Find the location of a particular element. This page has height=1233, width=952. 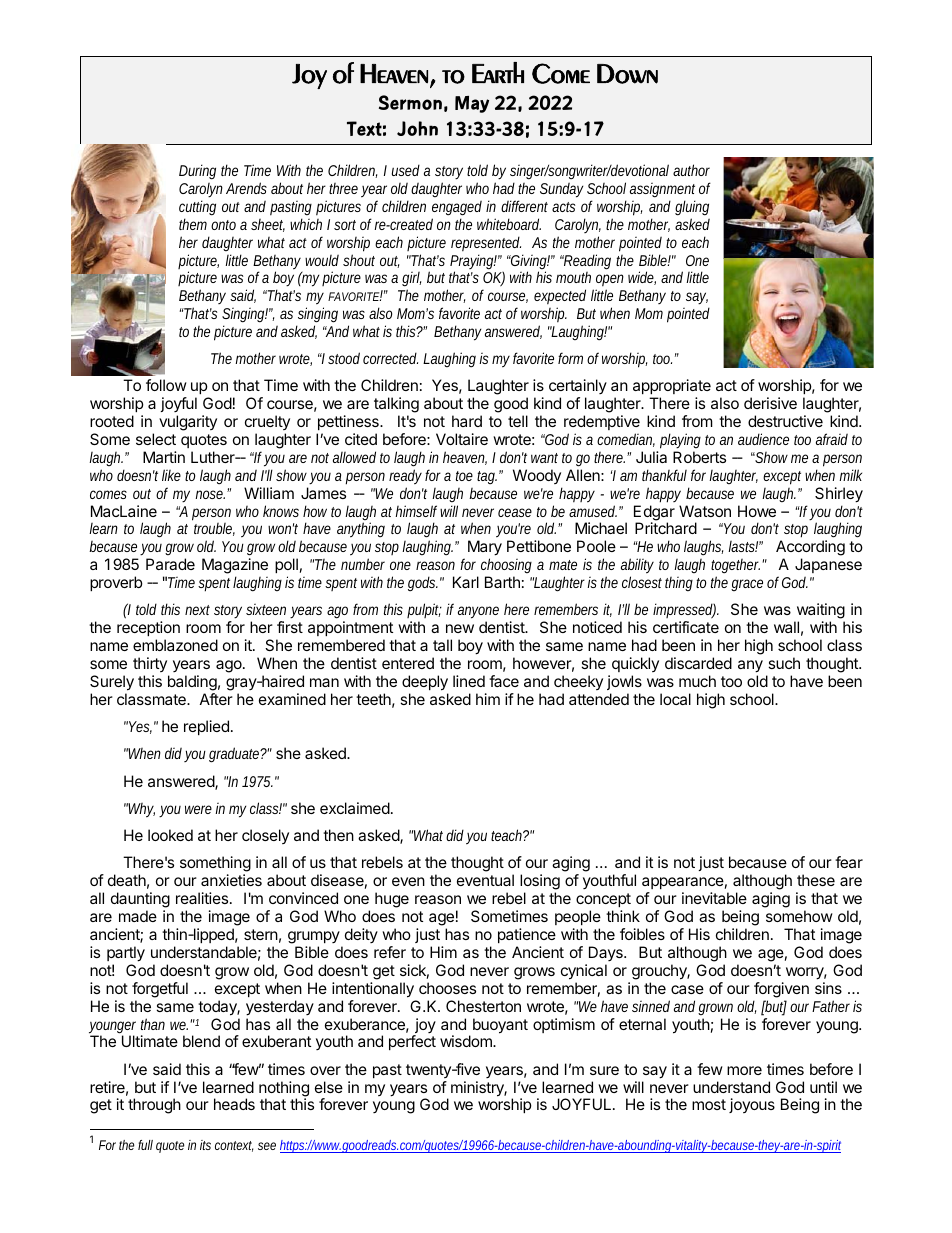

anyone is located at coordinates (478, 614).
